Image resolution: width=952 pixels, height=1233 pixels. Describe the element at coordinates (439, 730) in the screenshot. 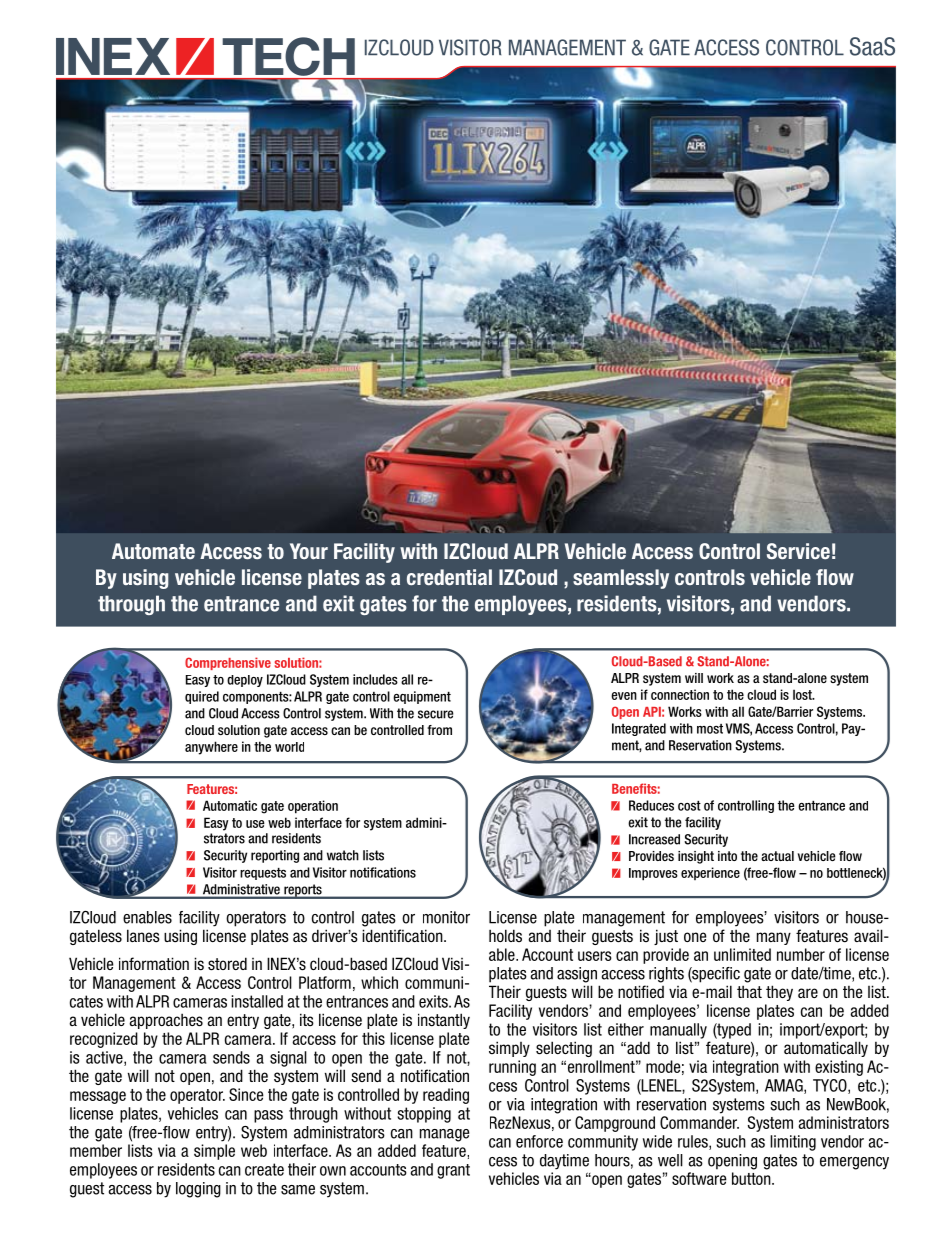

I see `from` at that location.
